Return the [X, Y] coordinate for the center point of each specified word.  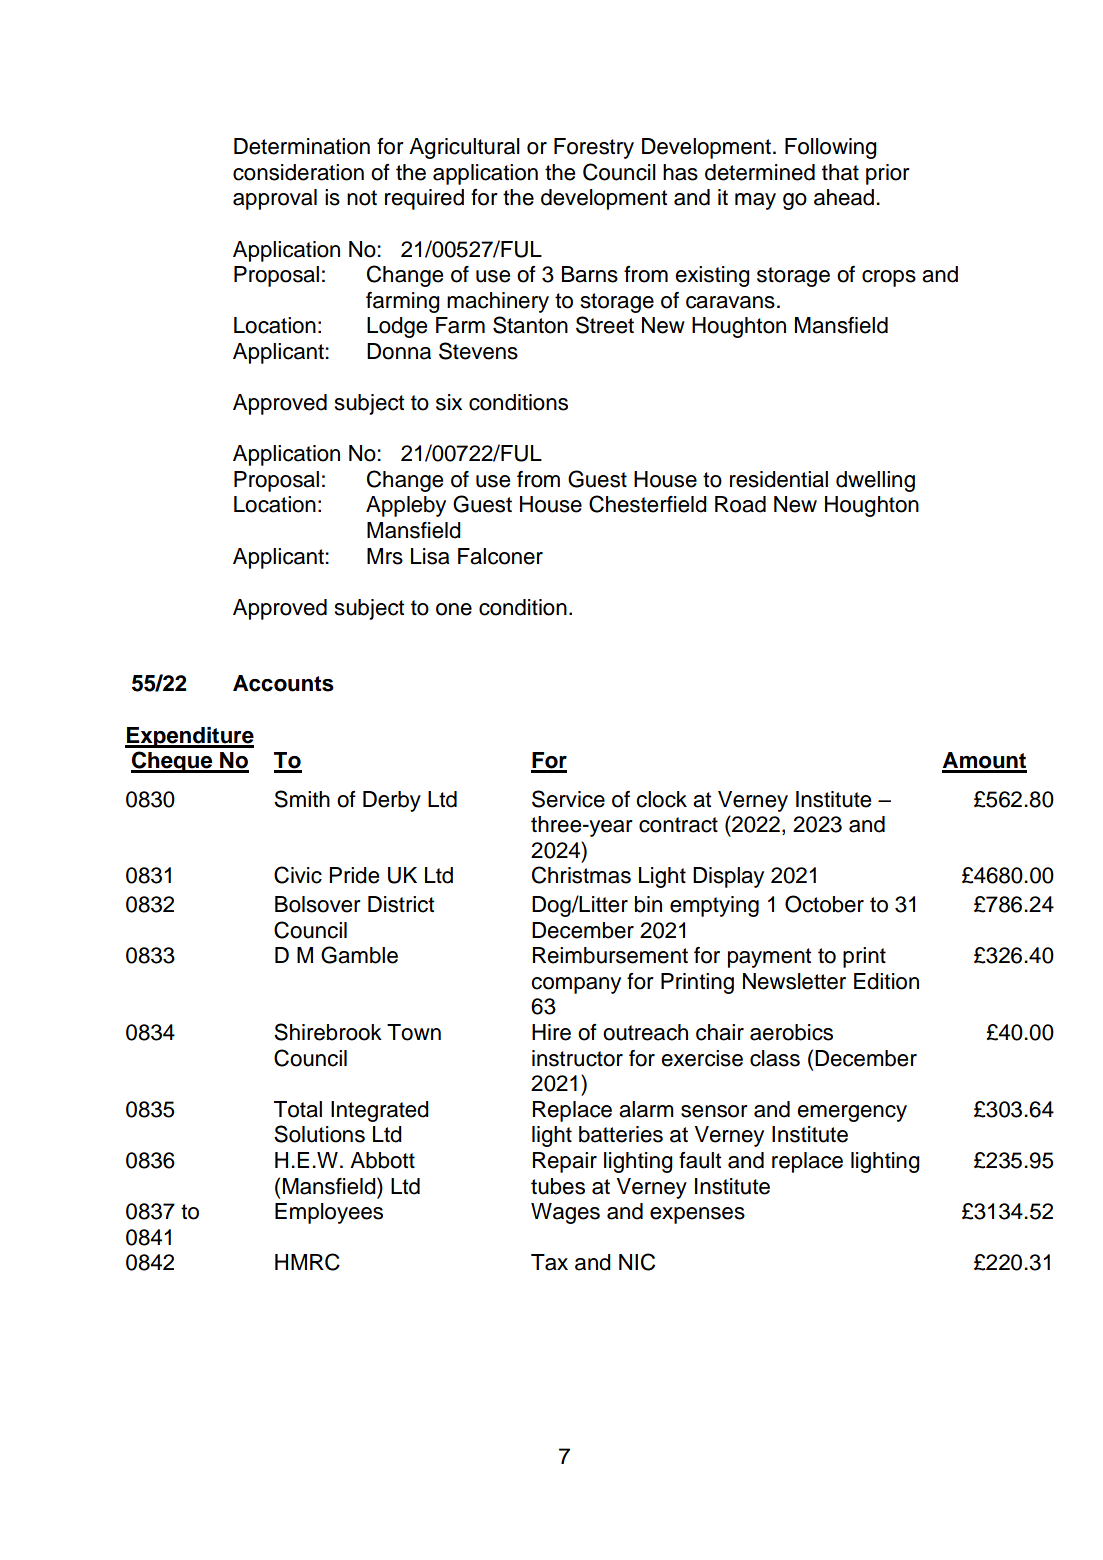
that [840, 172]
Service [568, 799]
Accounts [283, 683]
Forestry [594, 148]
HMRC [307, 1262]
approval [275, 199]
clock [661, 799]
